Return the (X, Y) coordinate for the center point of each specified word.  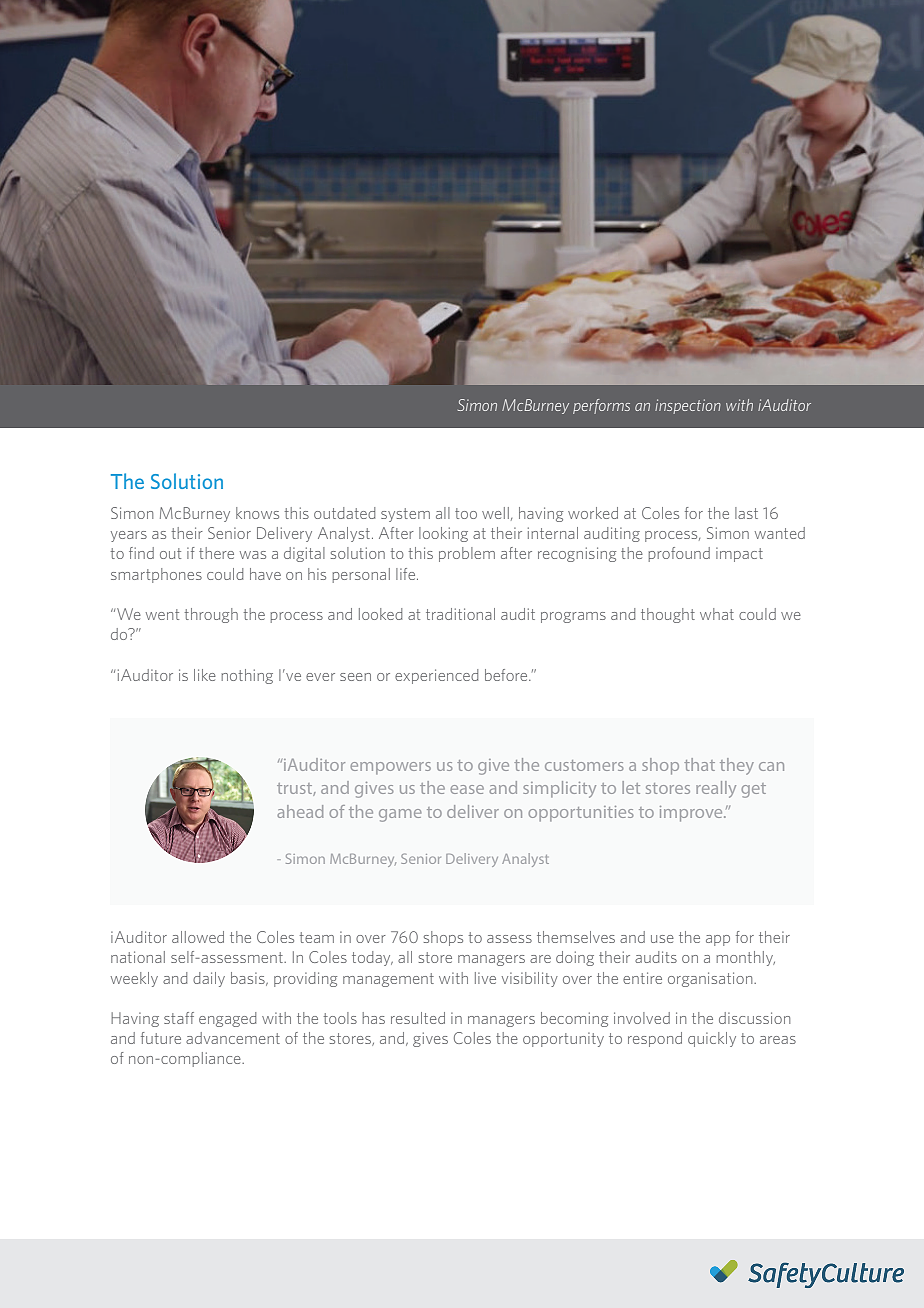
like (205, 675)
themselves (576, 937)
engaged (227, 1019)
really (716, 789)
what (717, 614)
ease (467, 789)
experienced (436, 676)
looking (443, 534)
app (718, 940)
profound (679, 554)
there (216, 553)
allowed (198, 937)
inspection (688, 406)
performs (601, 406)
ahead (300, 811)
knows (257, 513)
